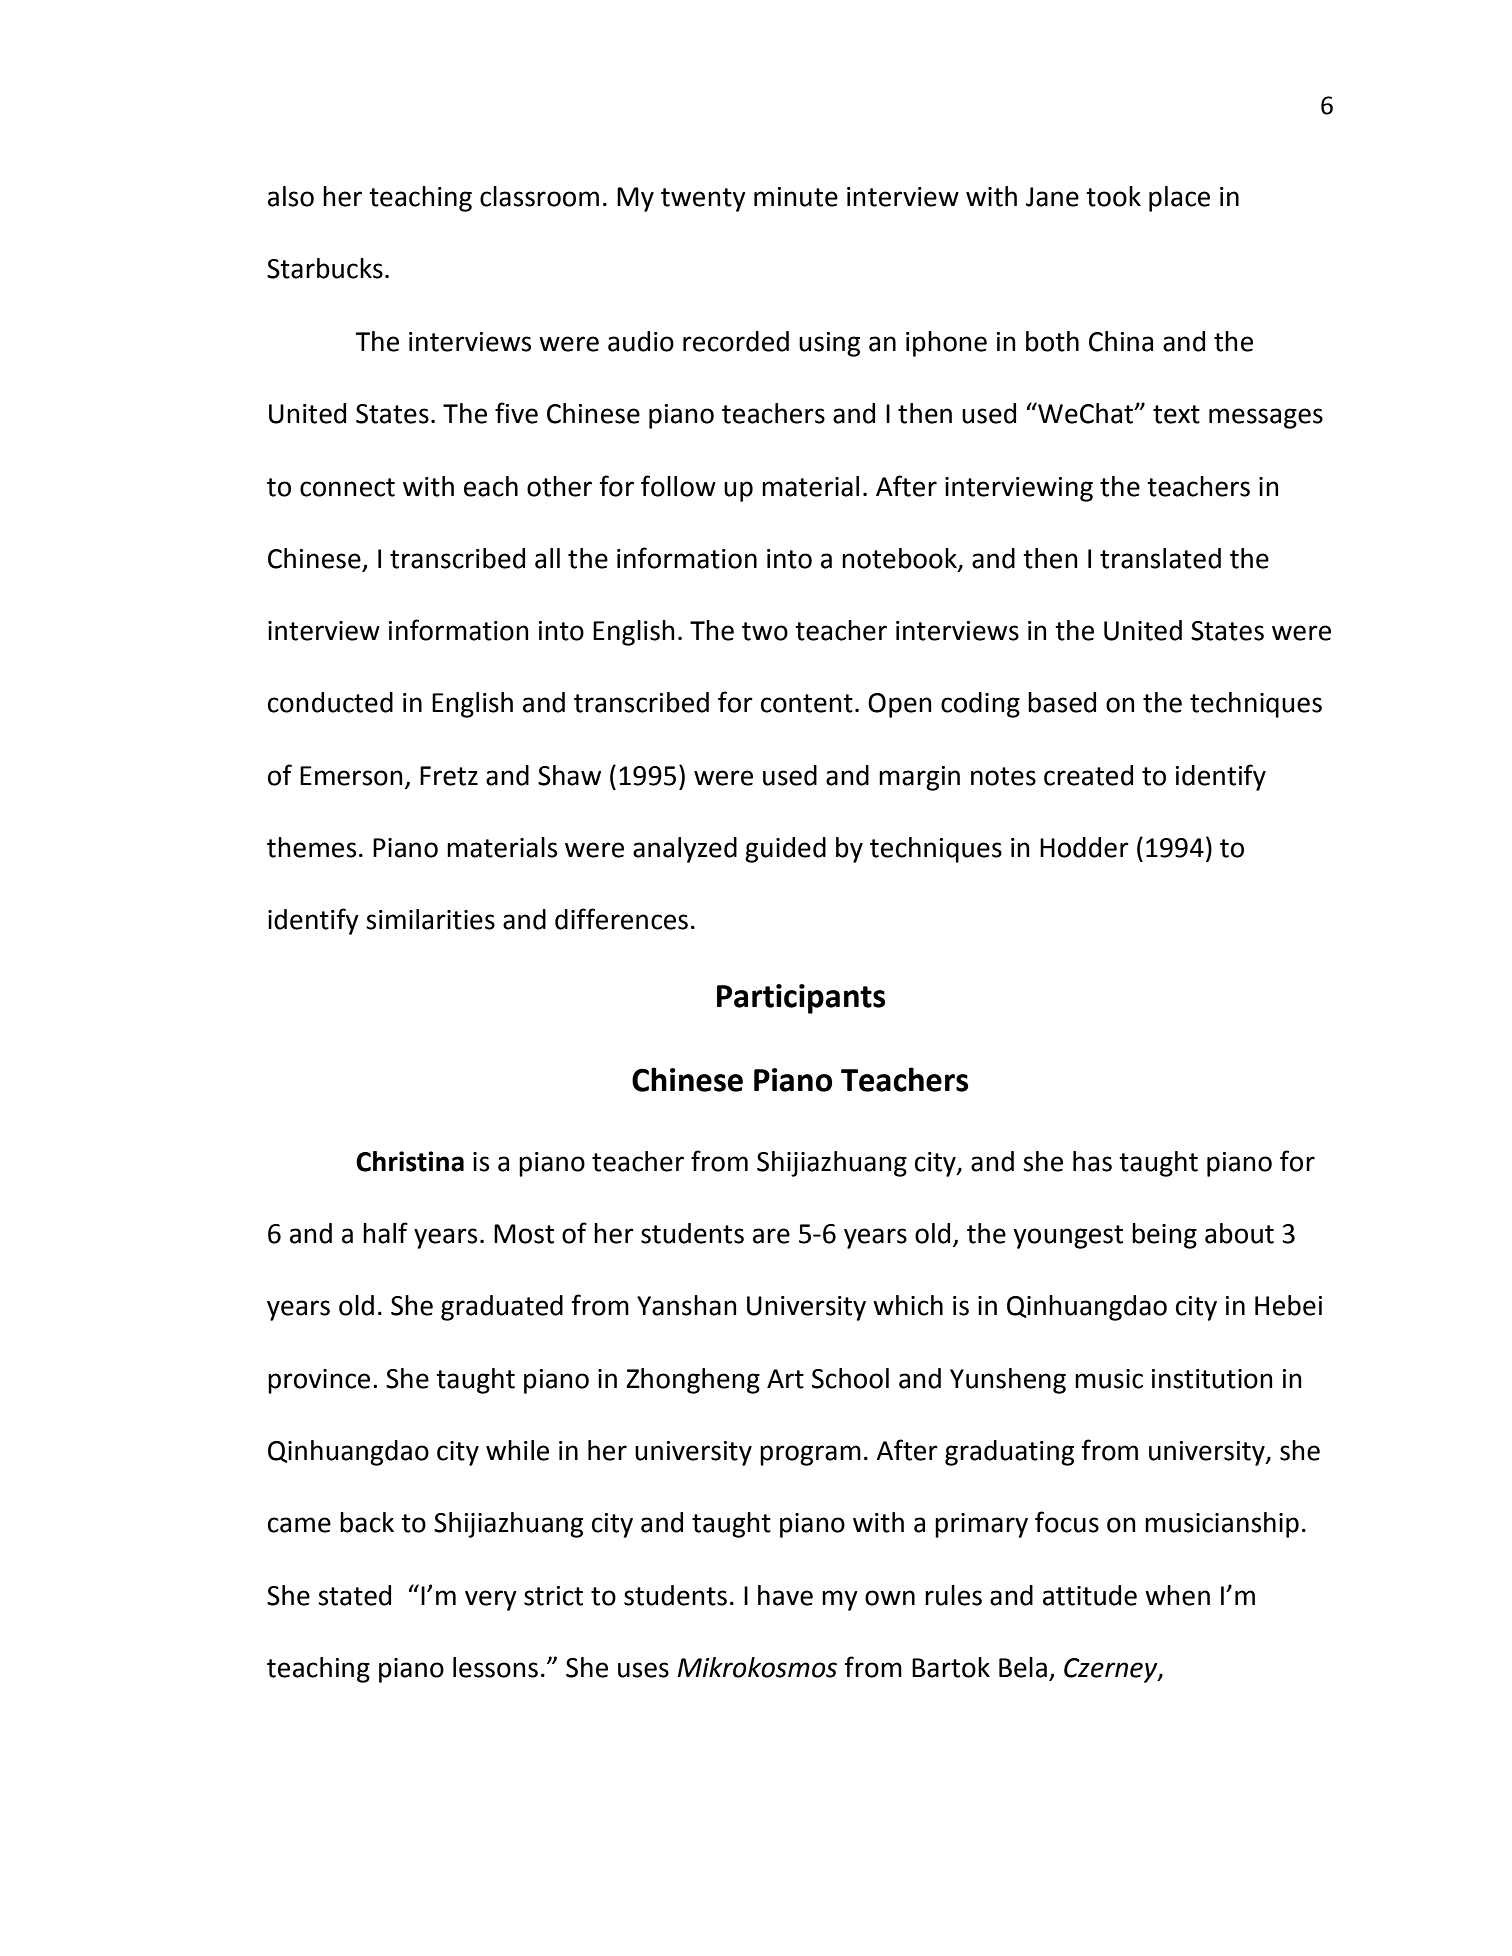 The height and width of the page is (1956, 1512). What do you see at coordinates (1179, 199) in the page?
I see `place` at bounding box center [1179, 199].
